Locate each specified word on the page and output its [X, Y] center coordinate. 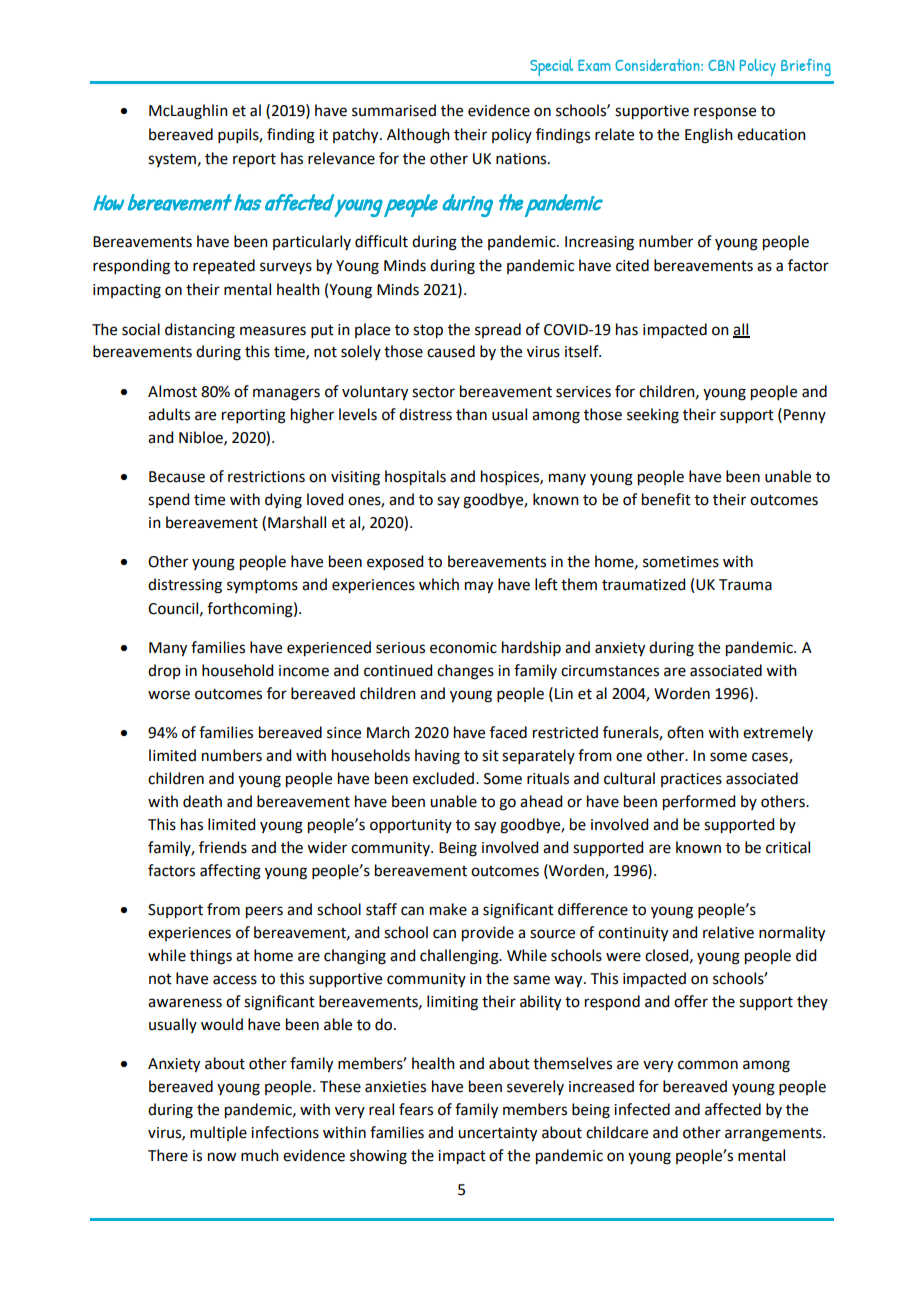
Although [418, 136]
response [725, 113]
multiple [218, 1133]
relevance [341, 158]
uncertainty [497, 1134]
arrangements [774, 1135]
